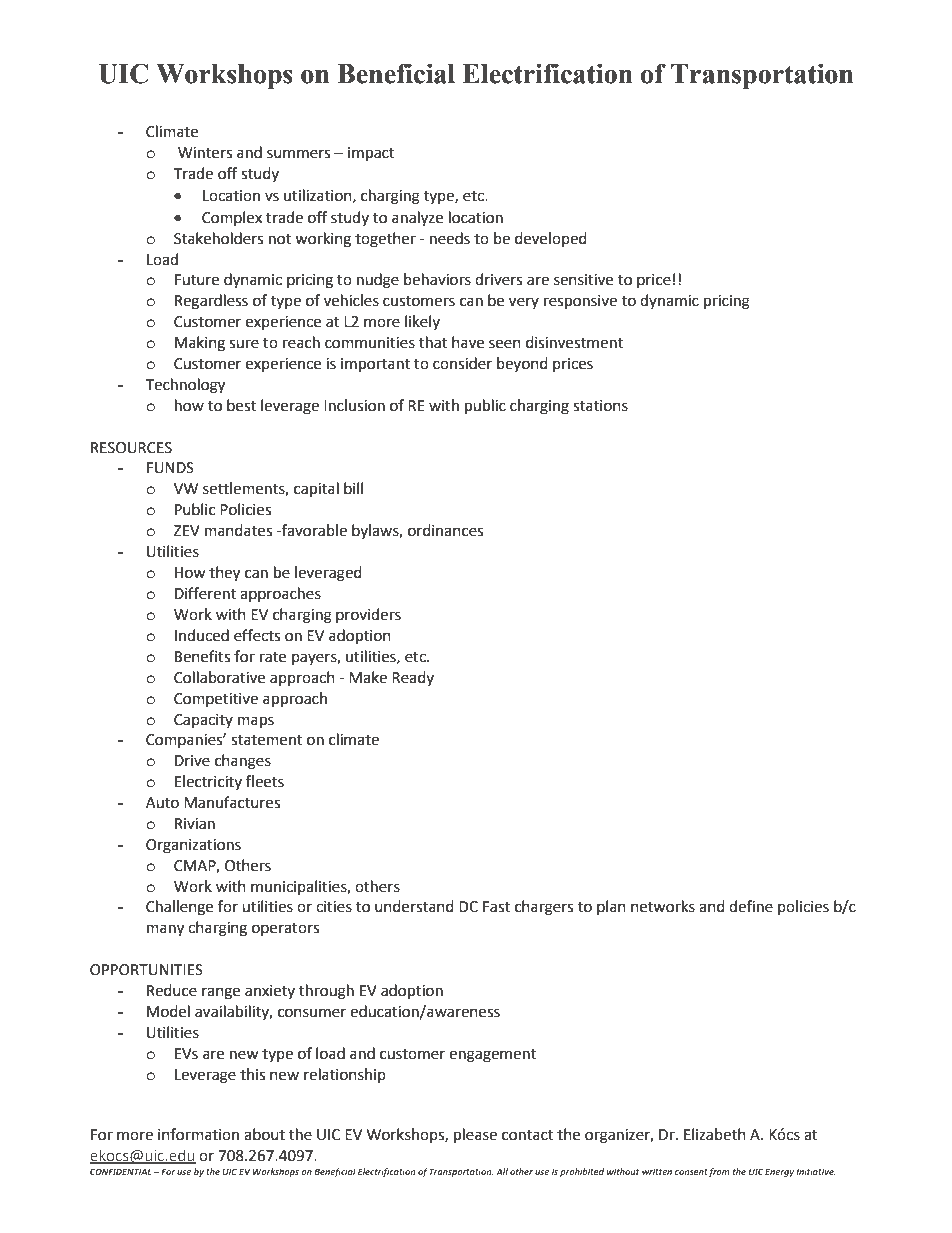 The image size is (952, 1233). I want to click on please, so click(475, 1136).
